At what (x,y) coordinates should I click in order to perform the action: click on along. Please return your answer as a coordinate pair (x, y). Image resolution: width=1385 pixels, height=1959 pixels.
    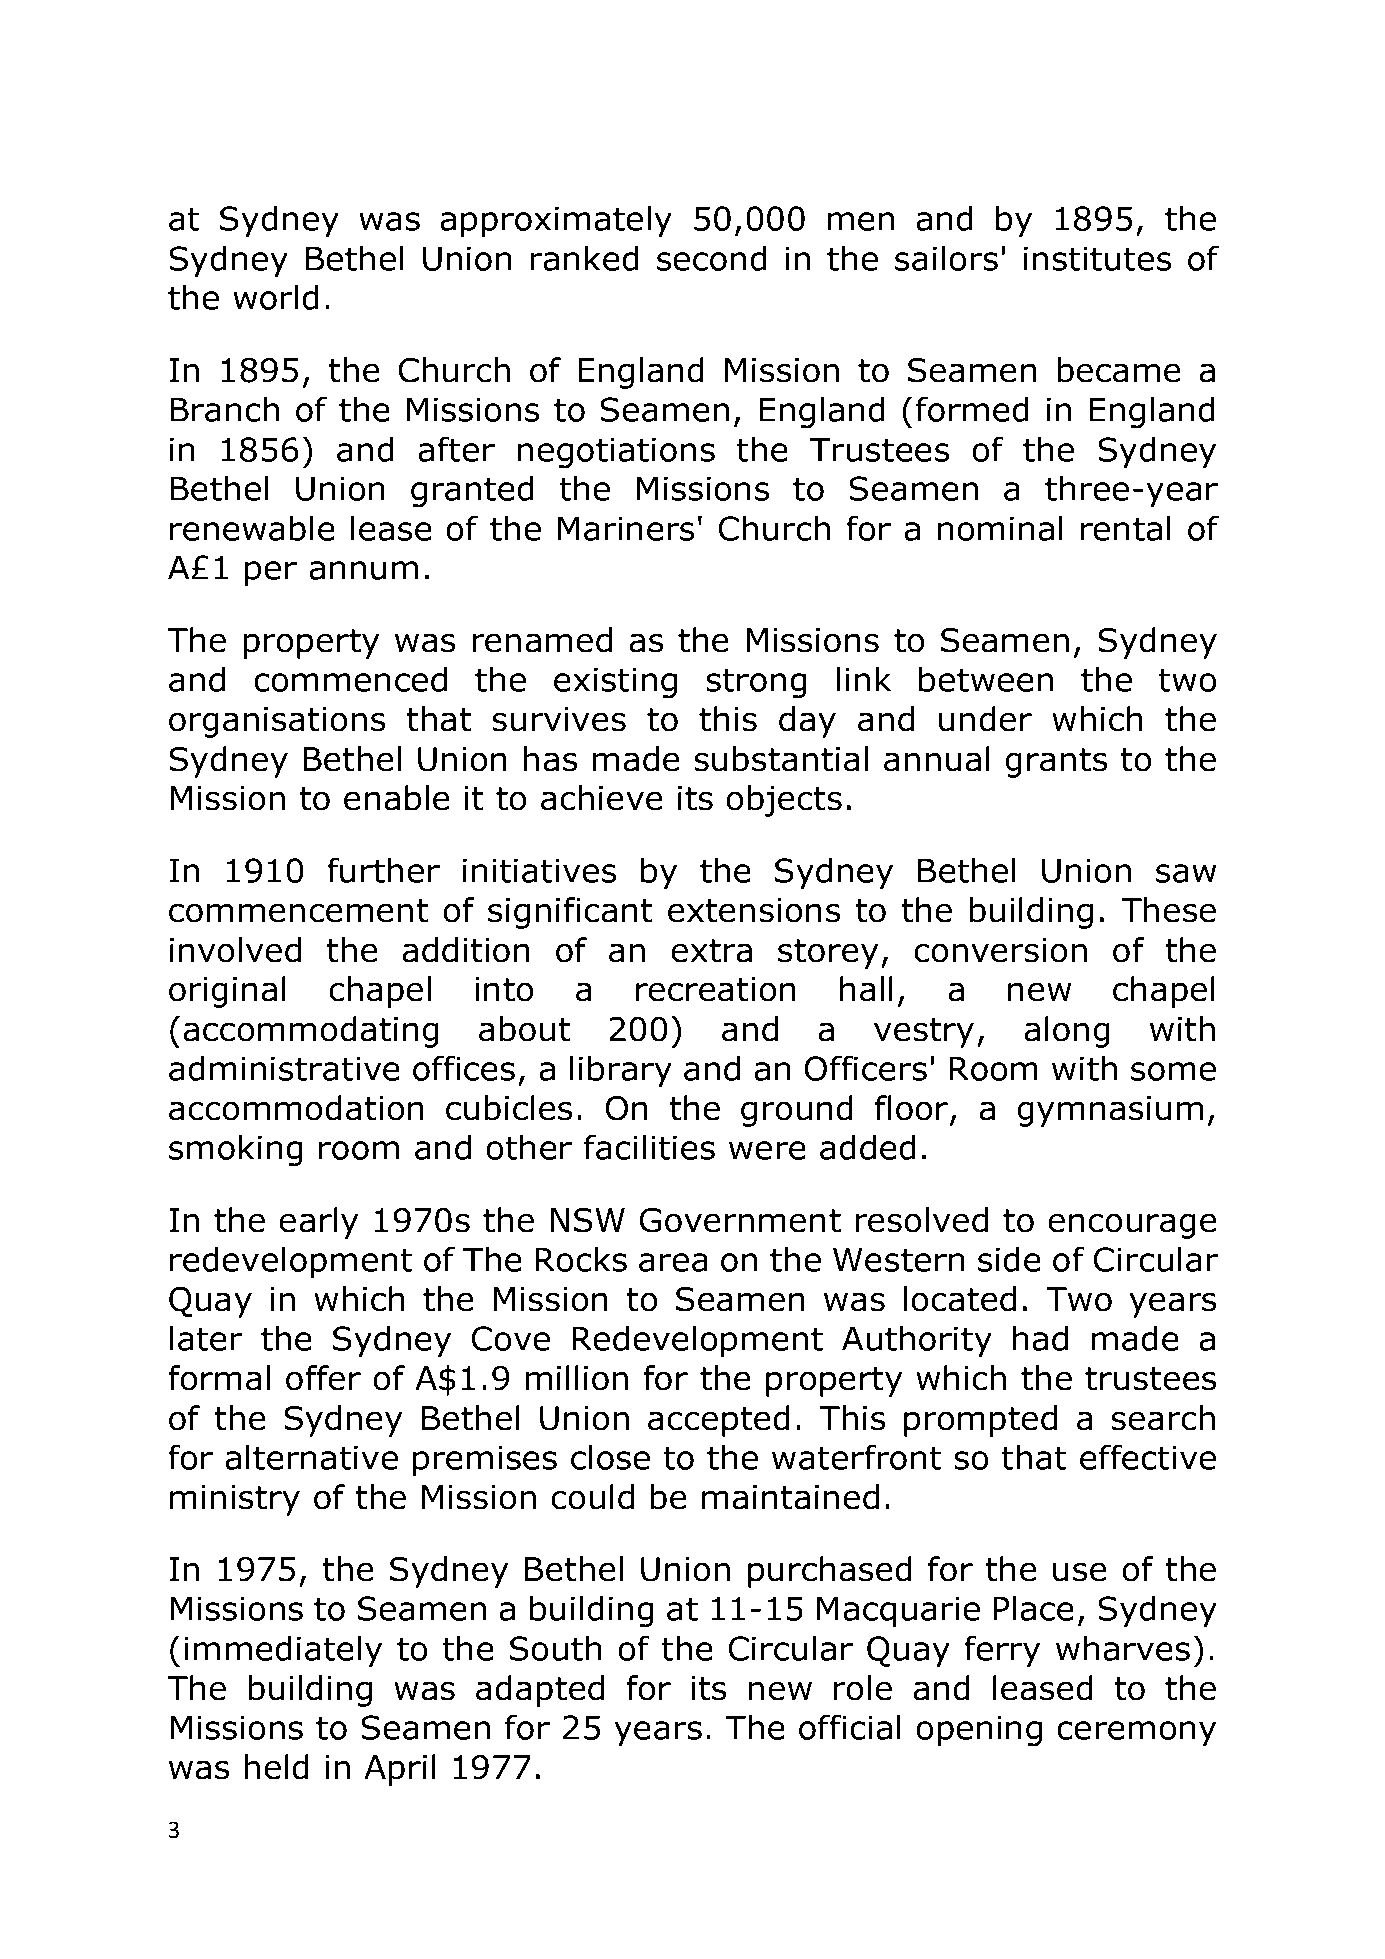
    Looking at the image, I should click on (1067, 1032).
